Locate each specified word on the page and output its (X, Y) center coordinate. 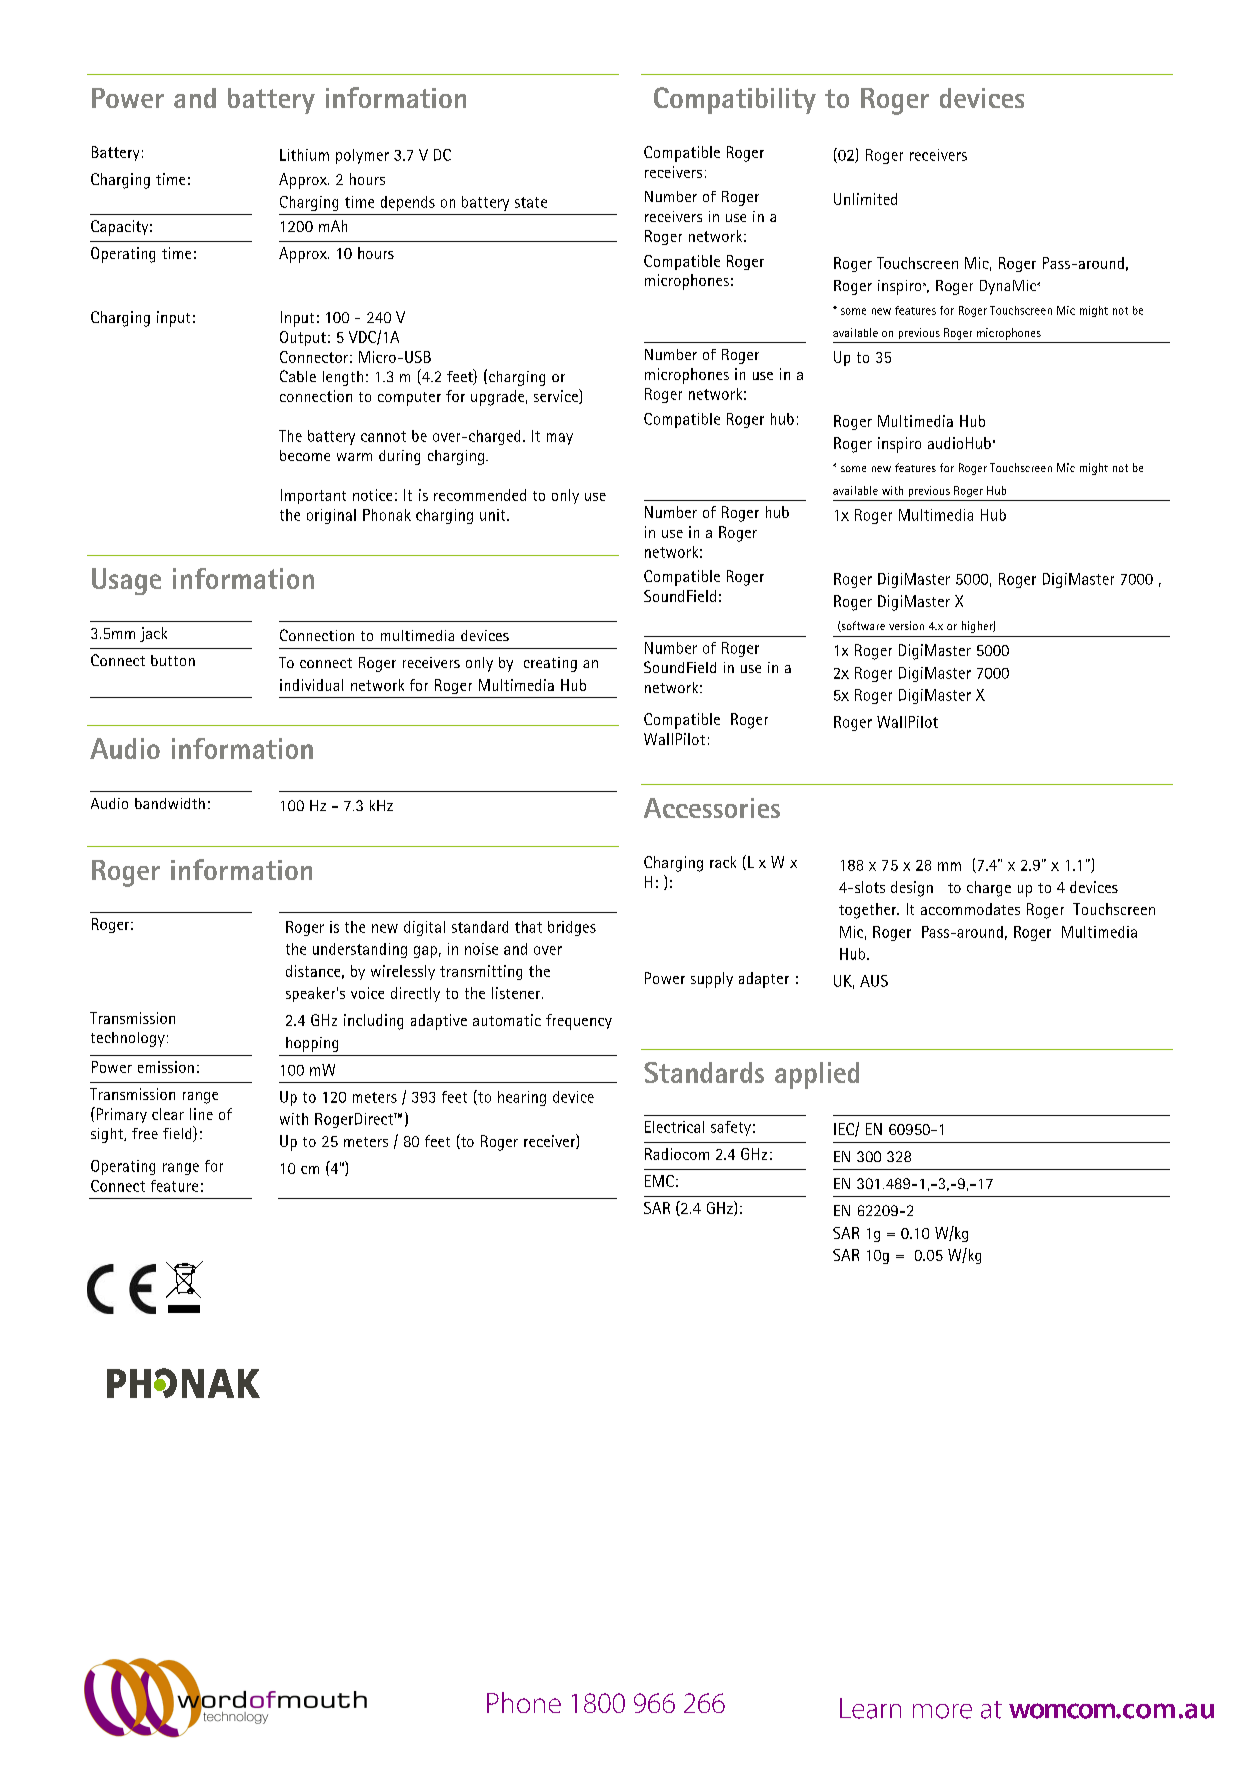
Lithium (304, 155)
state (531, 202)
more (942, 1711)
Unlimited (865, 199)
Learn (870, 1708)
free (145, 1133)
